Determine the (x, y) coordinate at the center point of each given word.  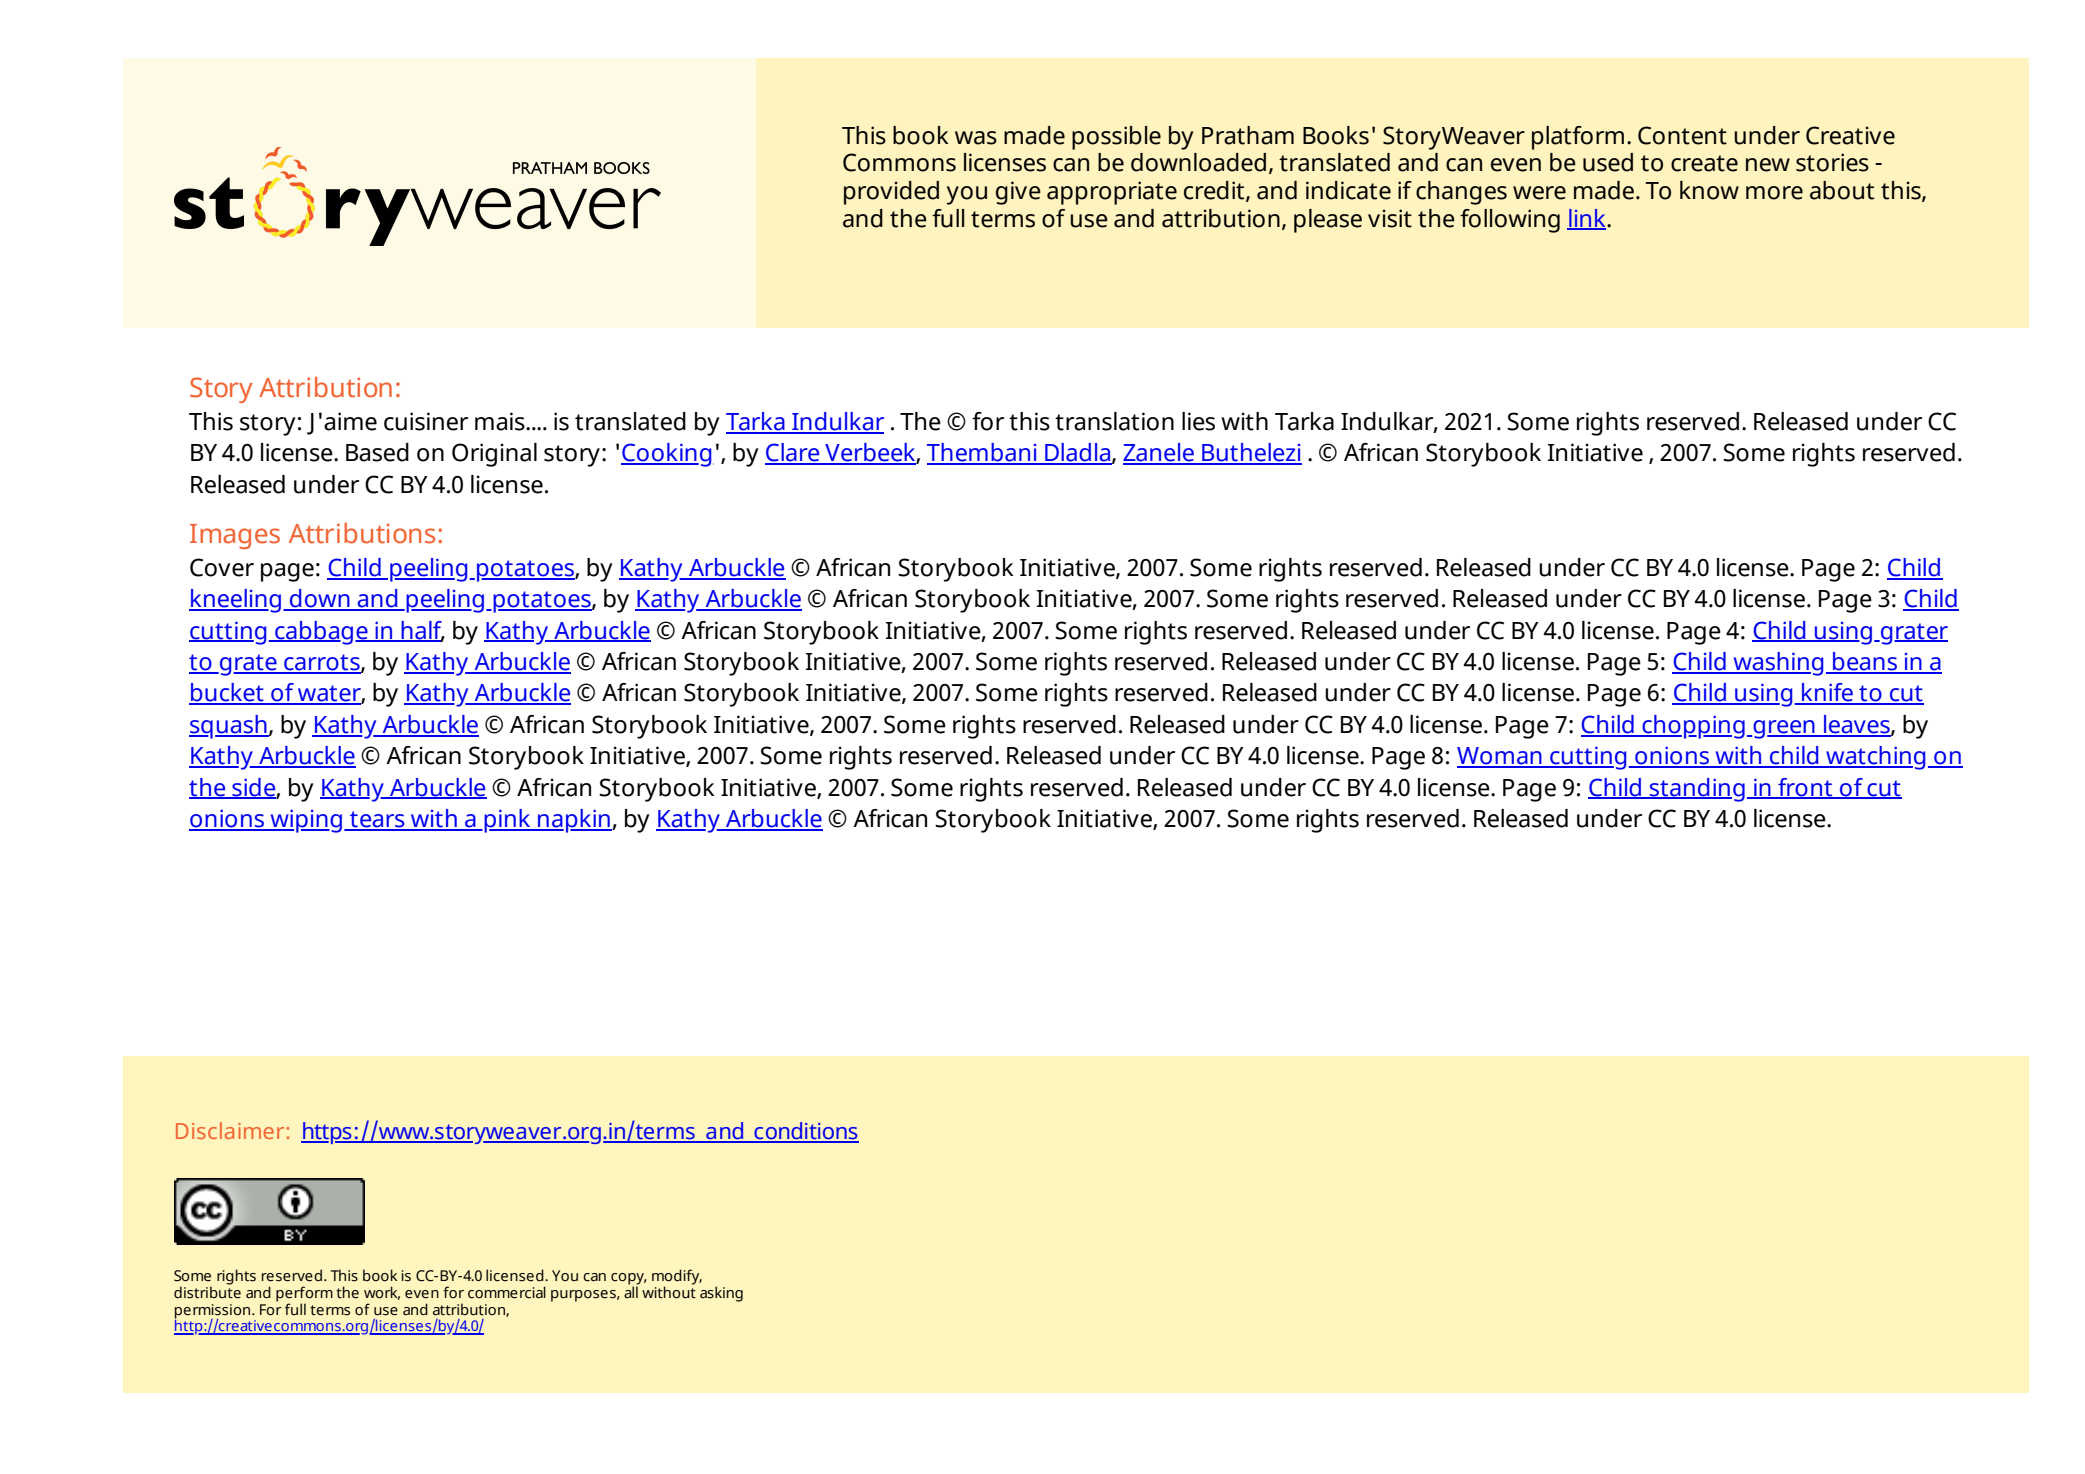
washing (1777, 664)
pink (507, 821)
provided (891, 193)
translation (1114, 421)
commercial (507, 1292)
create (1704, 163)
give (1018, 193)
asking (721, 1294)
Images (235, 536)
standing (1696, 790)
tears (377, 820)
